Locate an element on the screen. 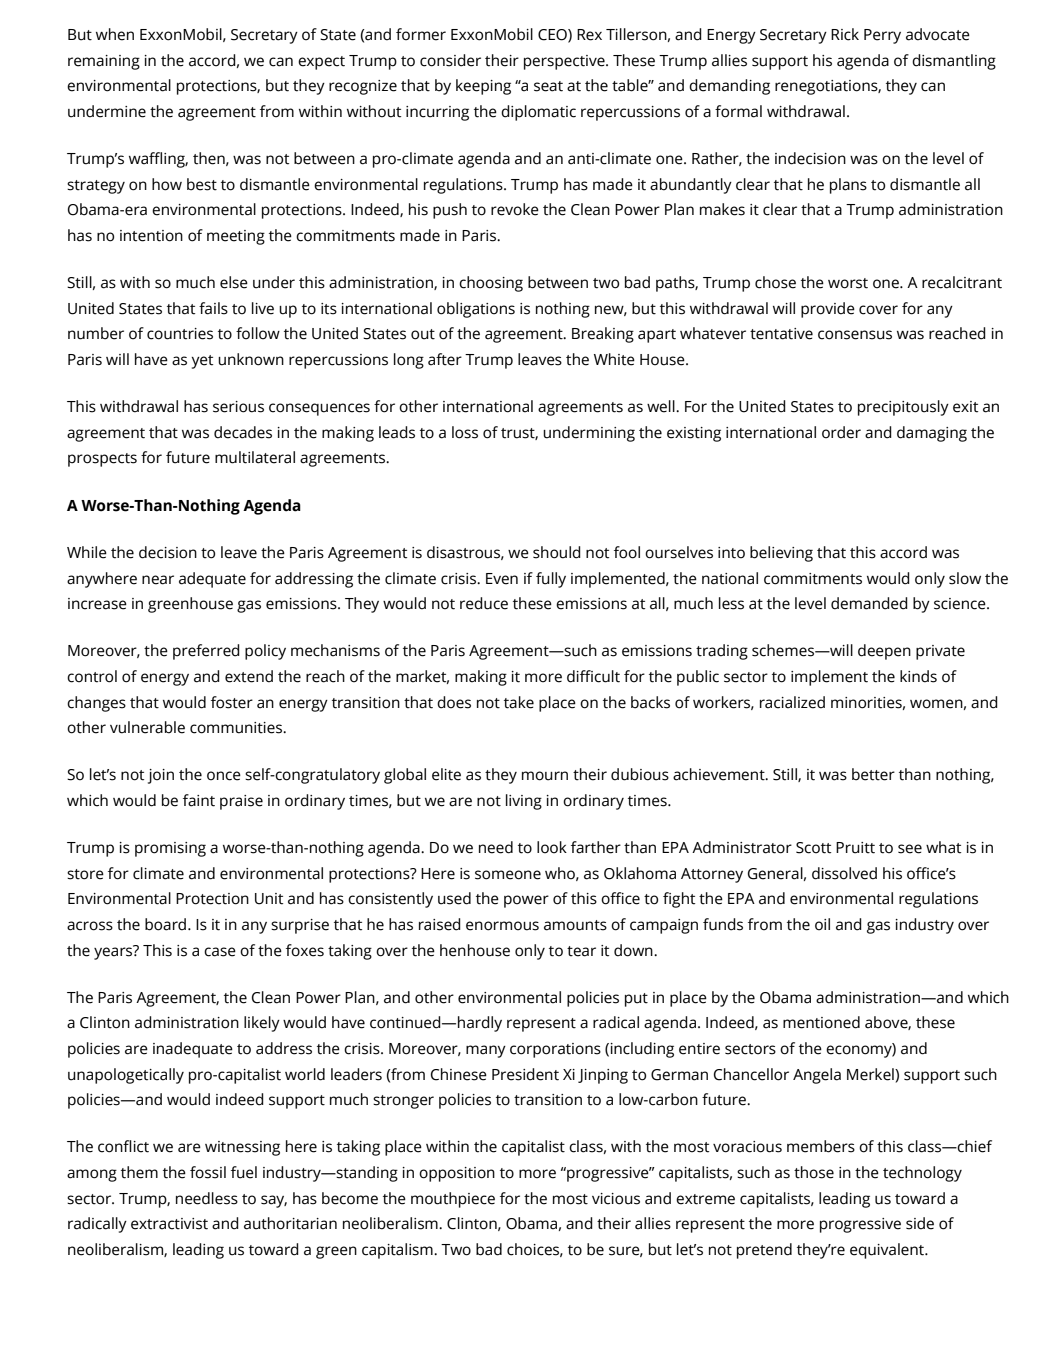 This screenshot has width=1052, height=1362. oil is located at coordinates (822, 924).
